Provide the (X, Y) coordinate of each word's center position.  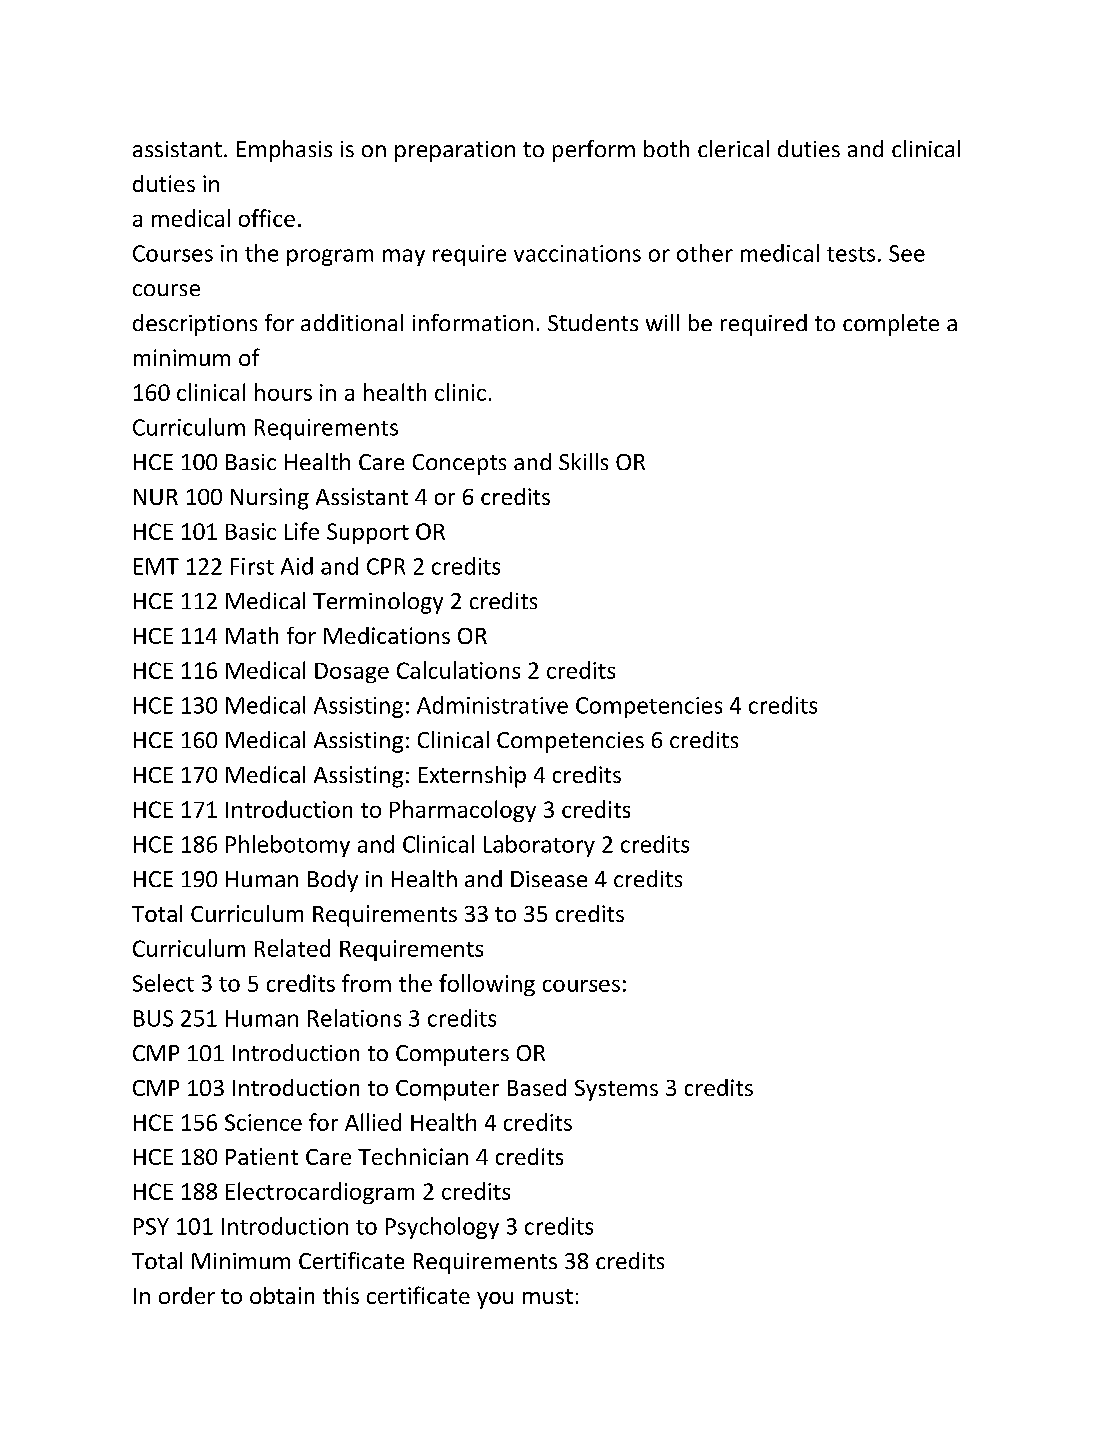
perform (594, 151)
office (267, 218)
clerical (733, 148)
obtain (282, 1295)
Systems (616, 1090)
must (548, 1296)
